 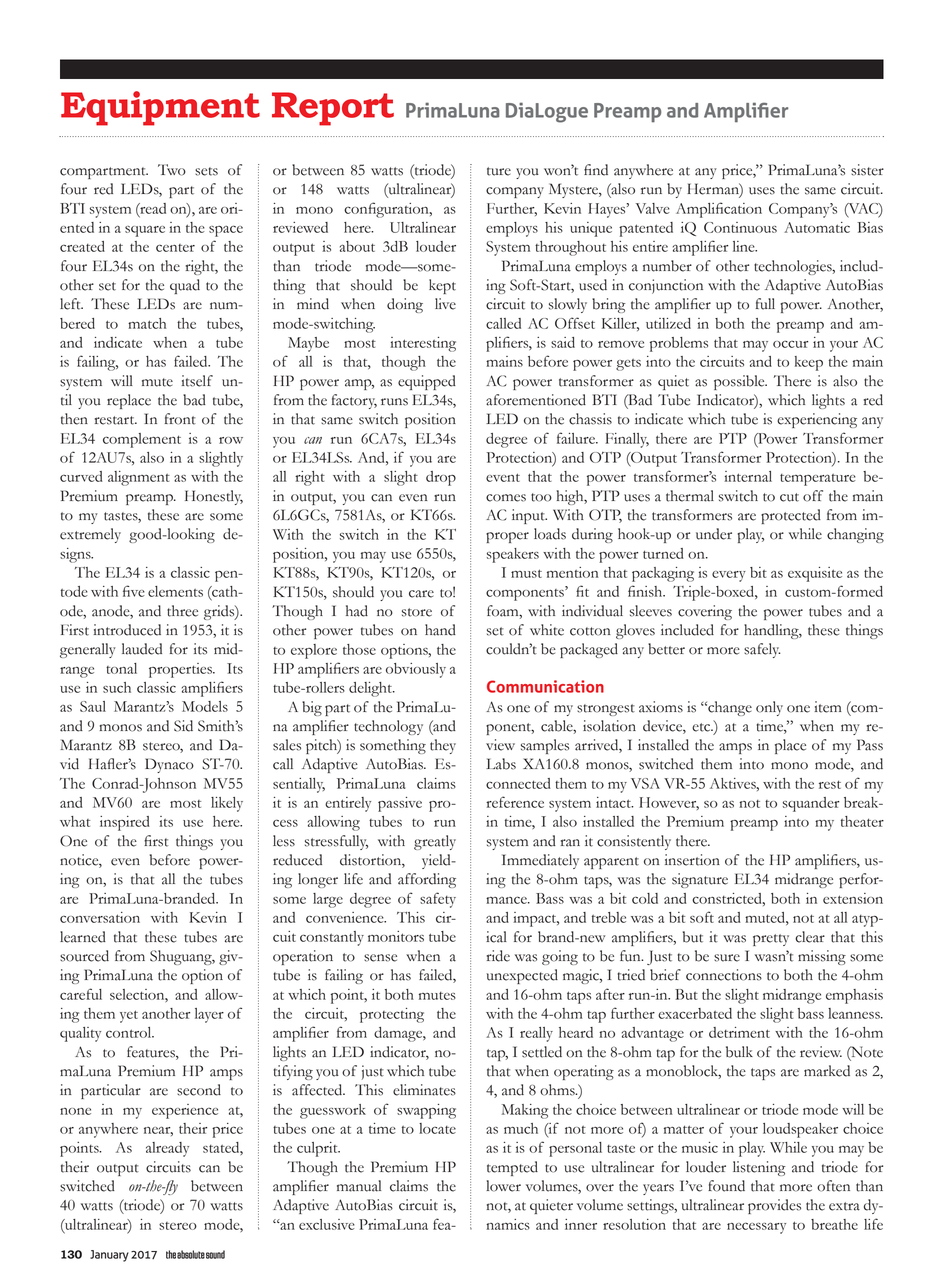 I want to click on square, so click(x=145, y=231).
